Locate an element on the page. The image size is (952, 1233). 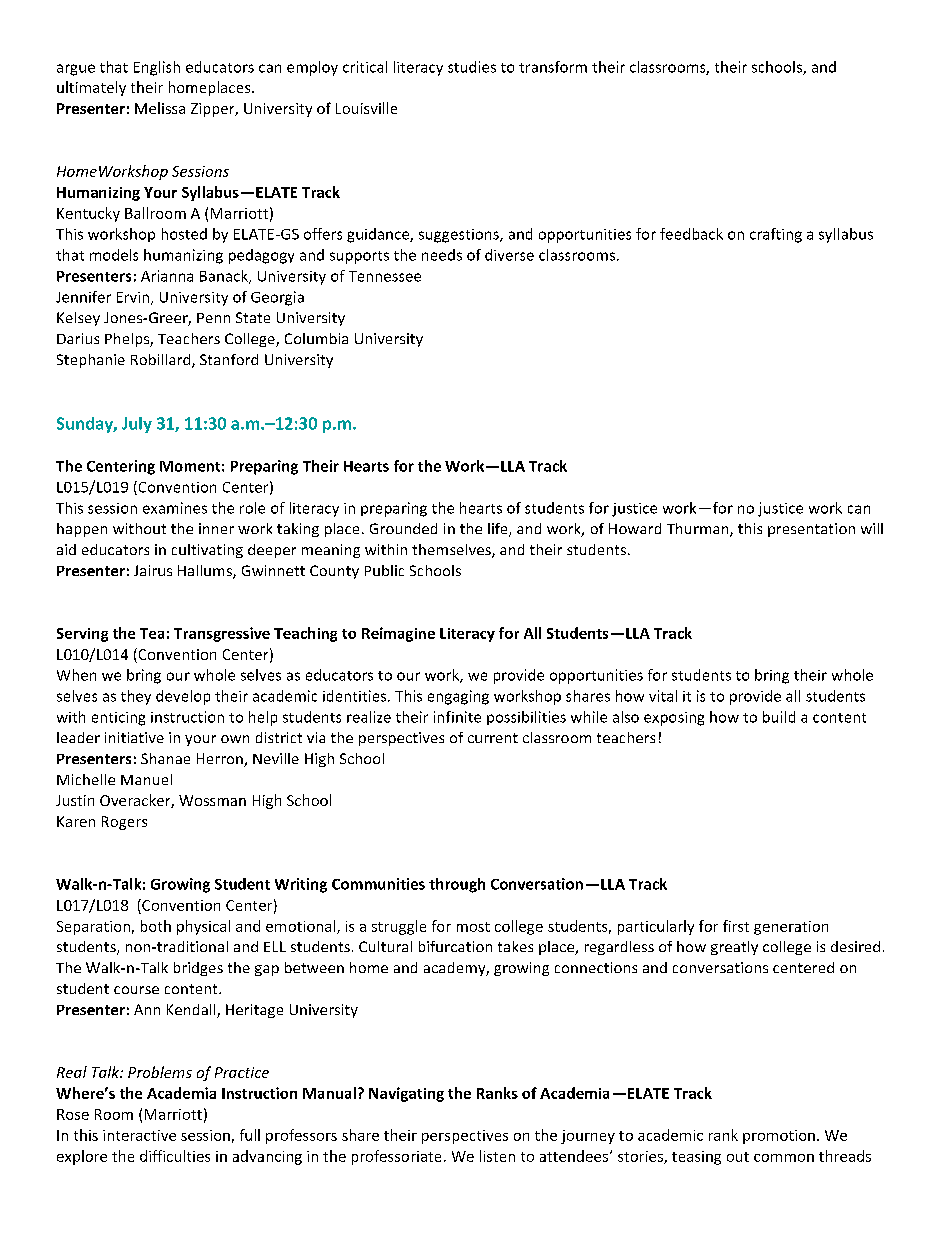
build is located at coordinates (779, 717).
